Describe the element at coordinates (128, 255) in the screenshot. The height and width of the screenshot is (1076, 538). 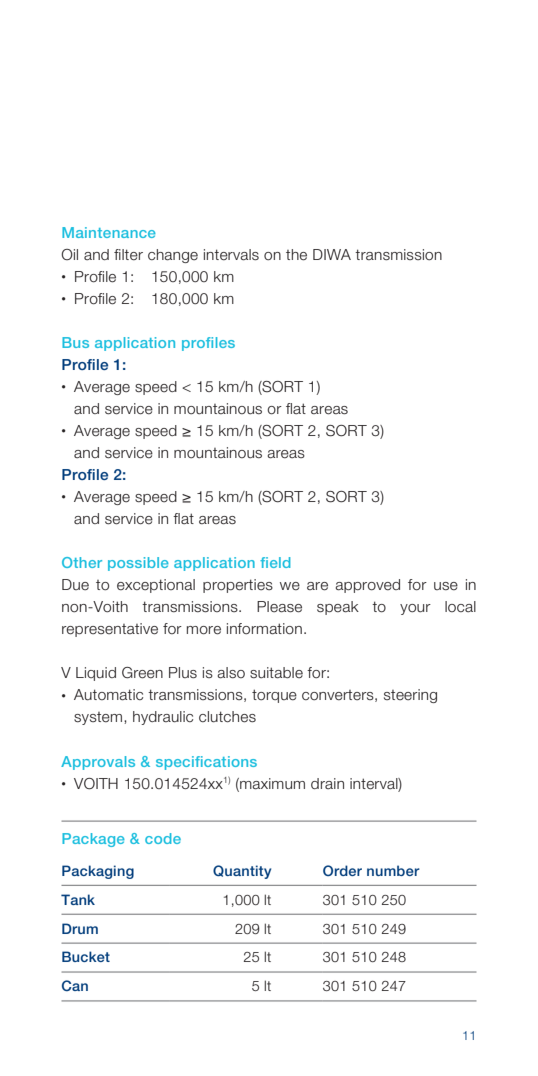
I see `filter` at that location.
